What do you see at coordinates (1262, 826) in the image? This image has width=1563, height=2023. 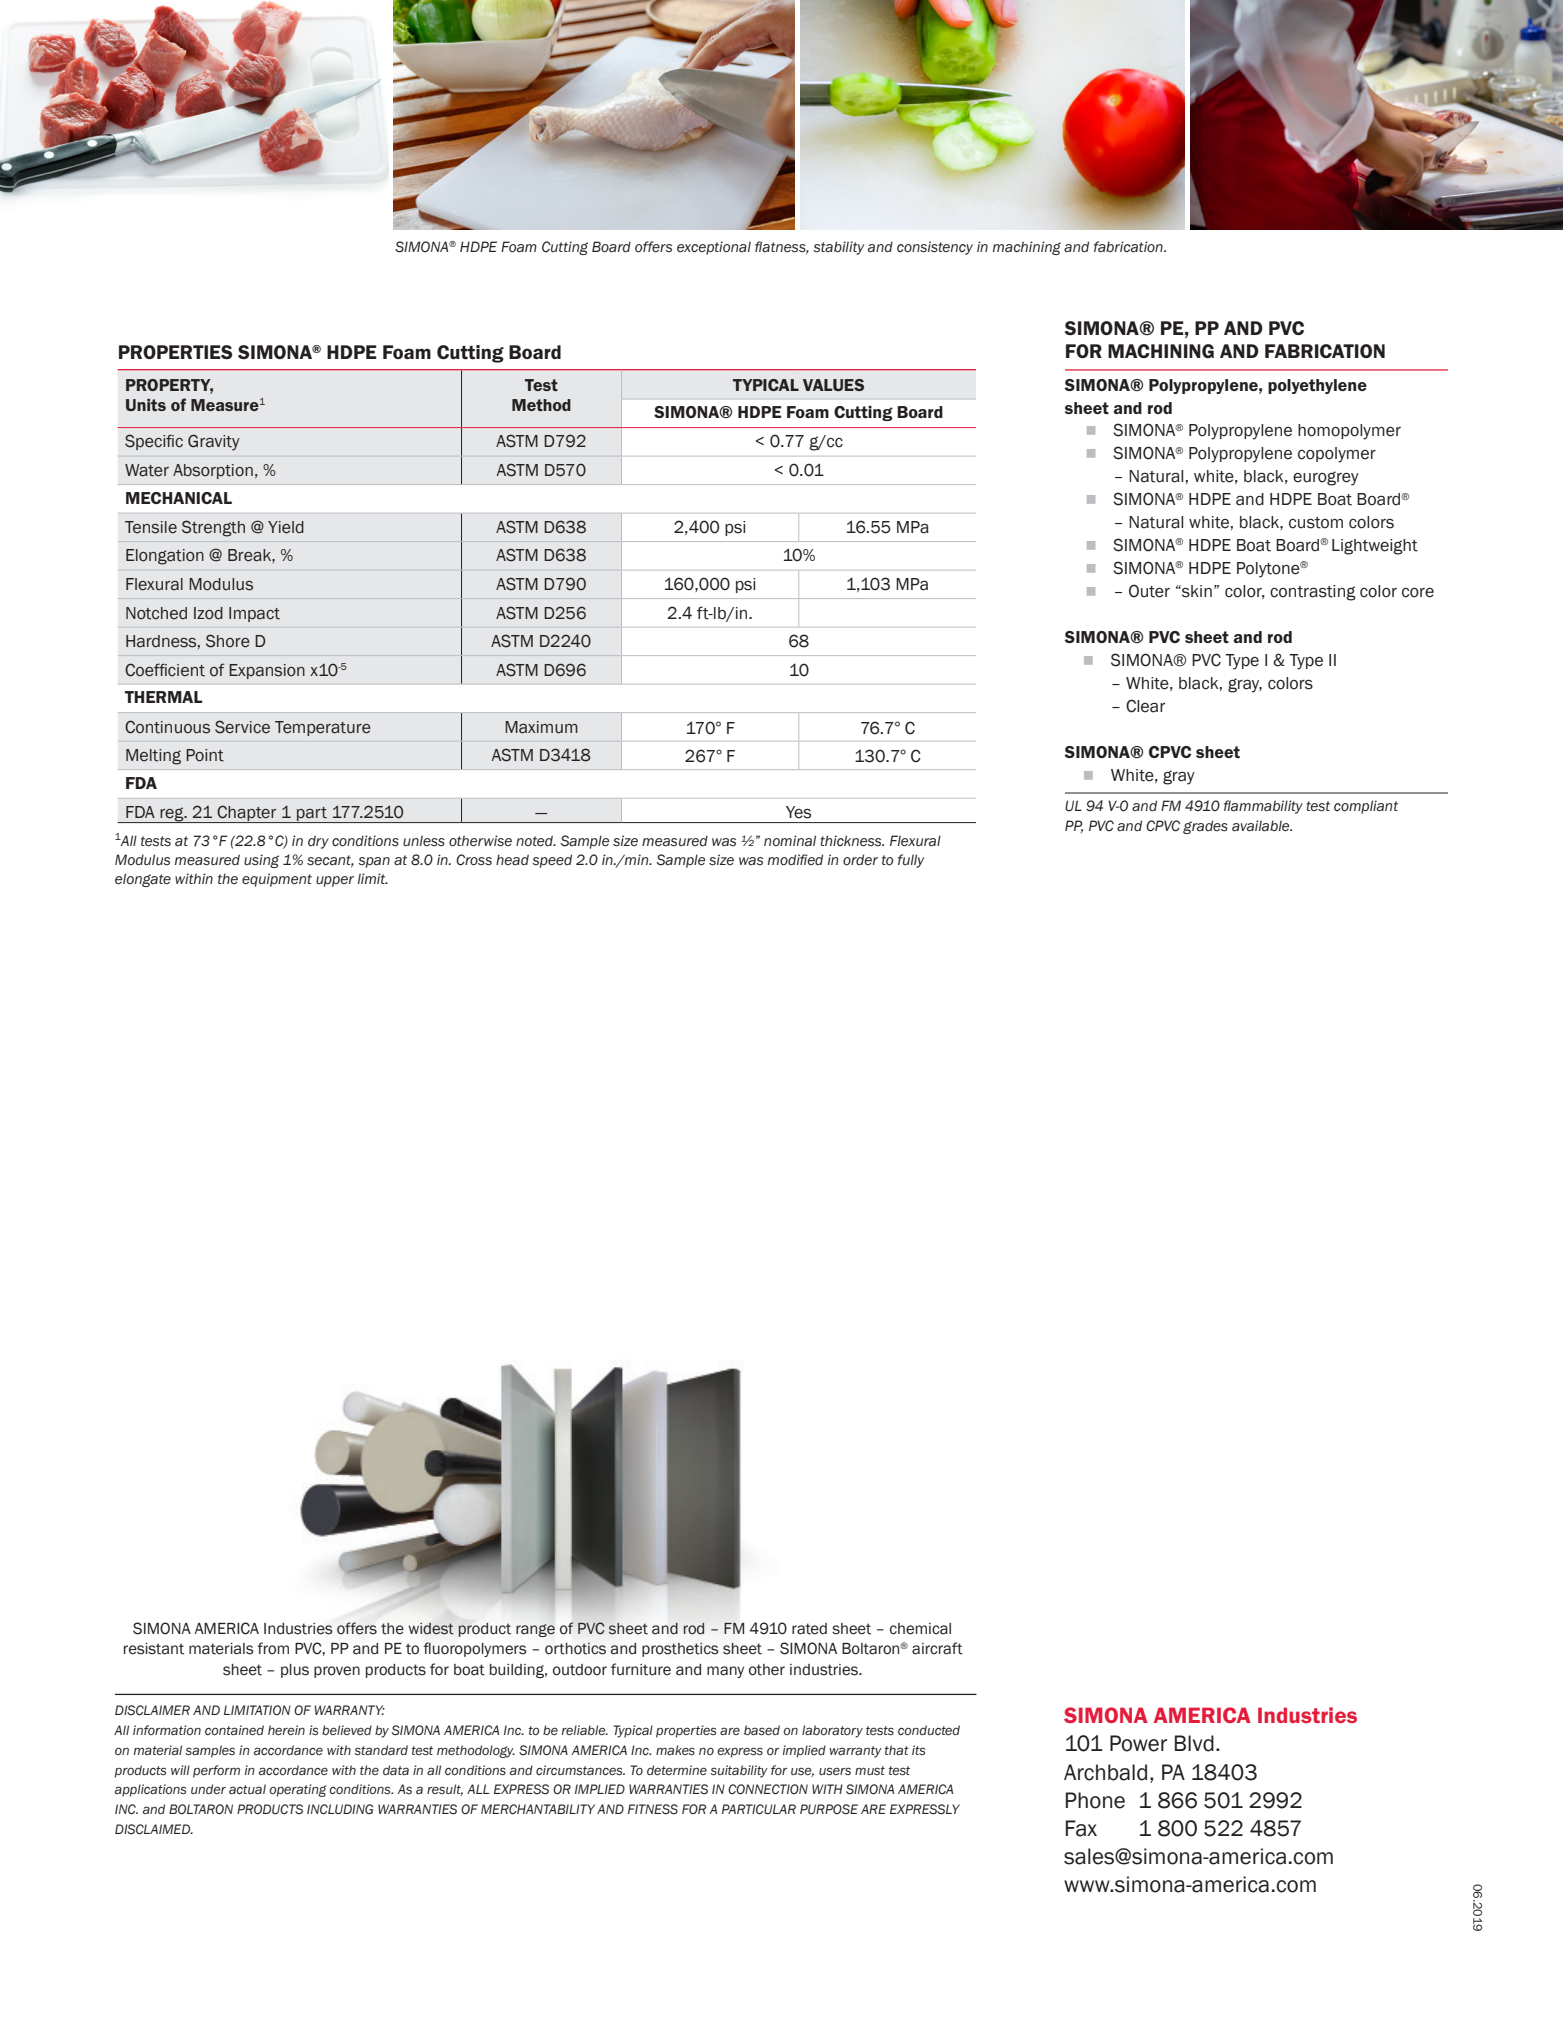 I see `available` at bounding box center [1262, 826].
